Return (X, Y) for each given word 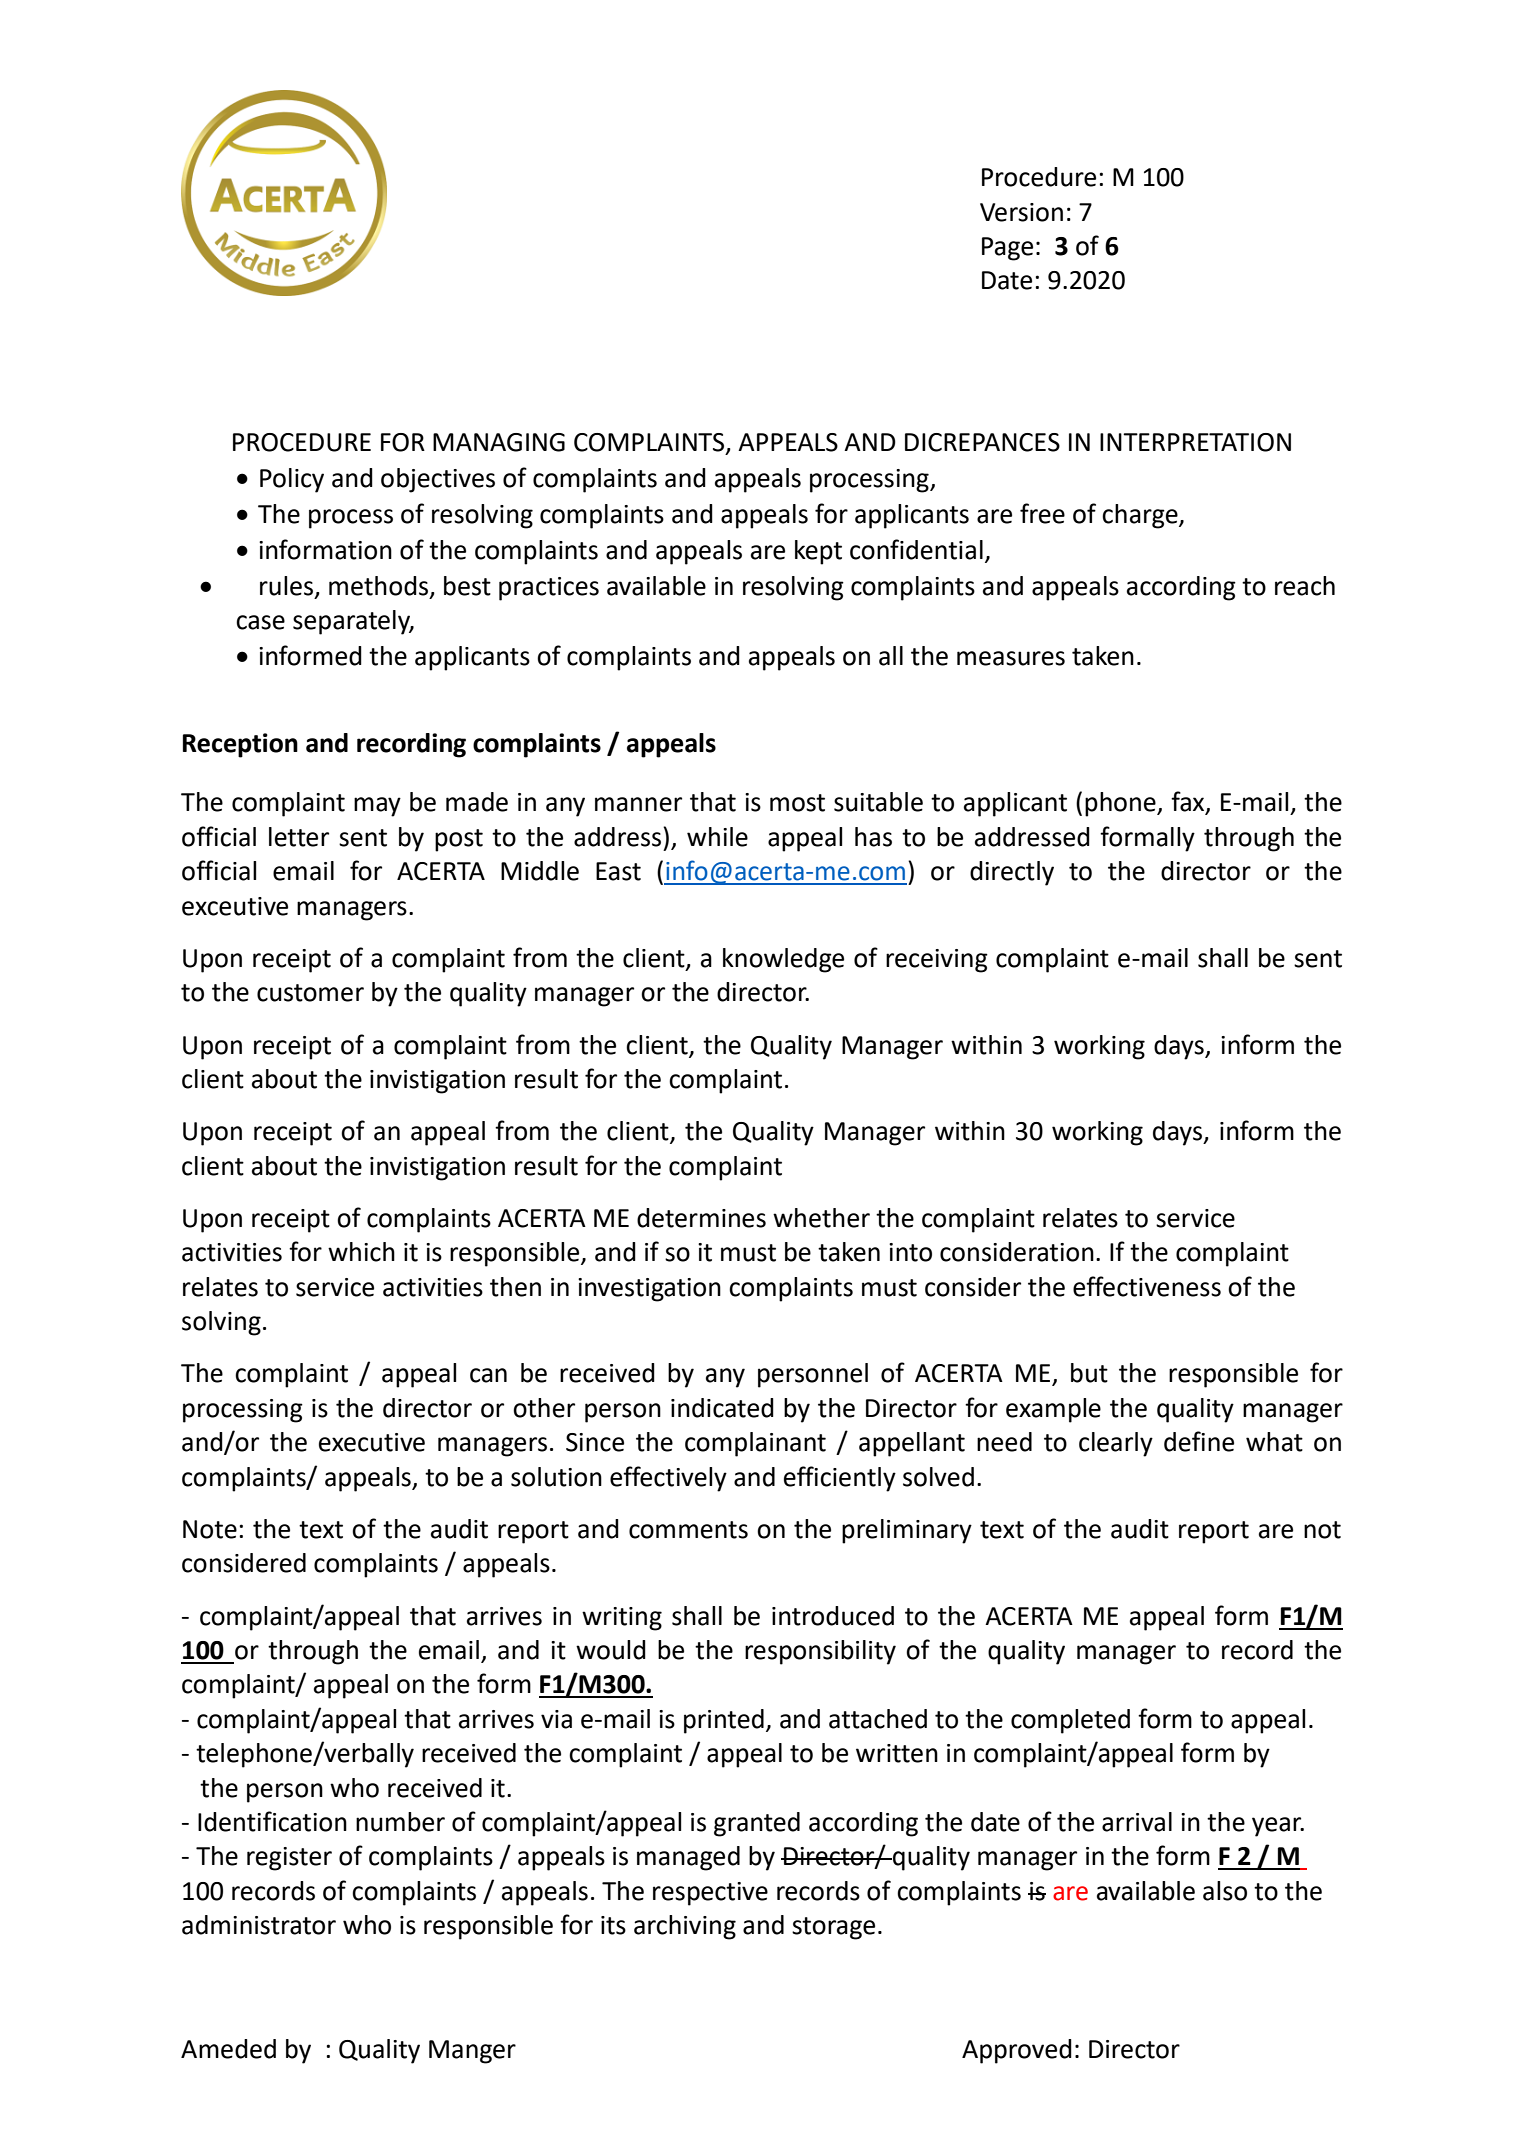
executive (372, 1442)
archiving (685, 1927)
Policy (292, 480)
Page (1007, 249)
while (717, 837)
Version (1021, 212)
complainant (755, 1444)
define (1199, 1441)
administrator (259, 1925)
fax (1189, 802)
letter (299, 837)
